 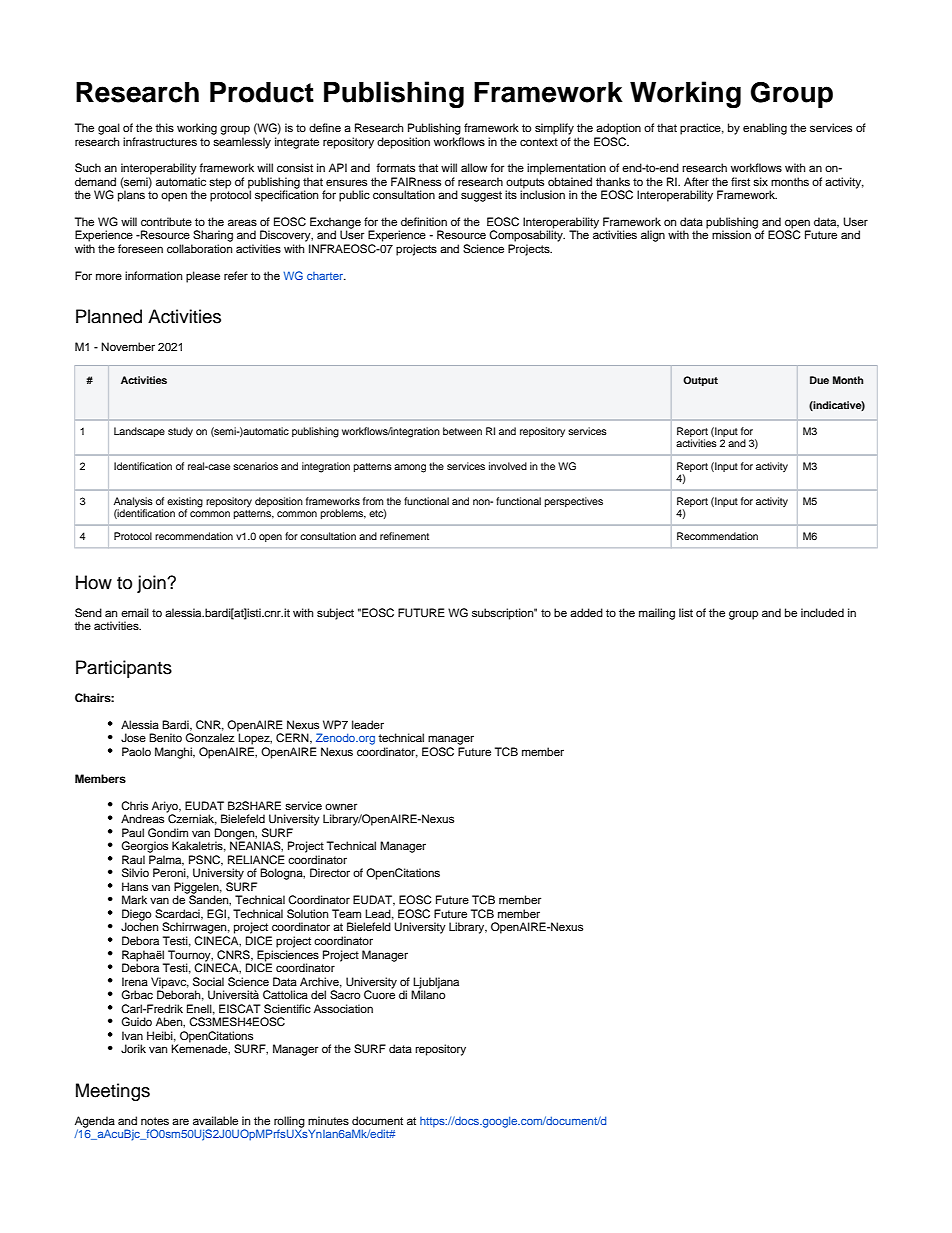 What do you see at coordinates (155, 1121) in the screenshot?
I see `notes` at bounding box center [155, 1121].
